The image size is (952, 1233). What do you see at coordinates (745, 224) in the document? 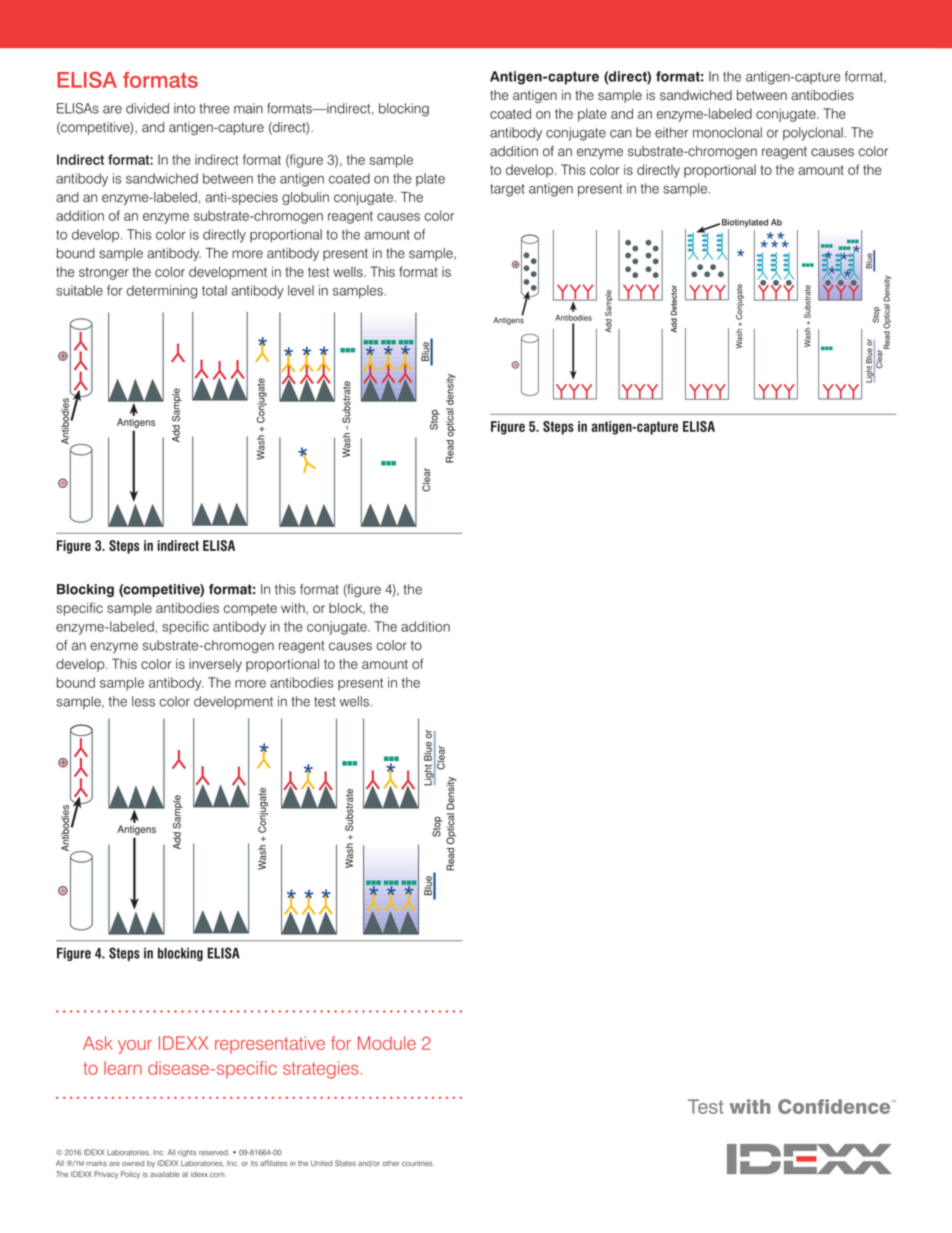
I see `Biotinylated` at bounding box center [745, 224].
